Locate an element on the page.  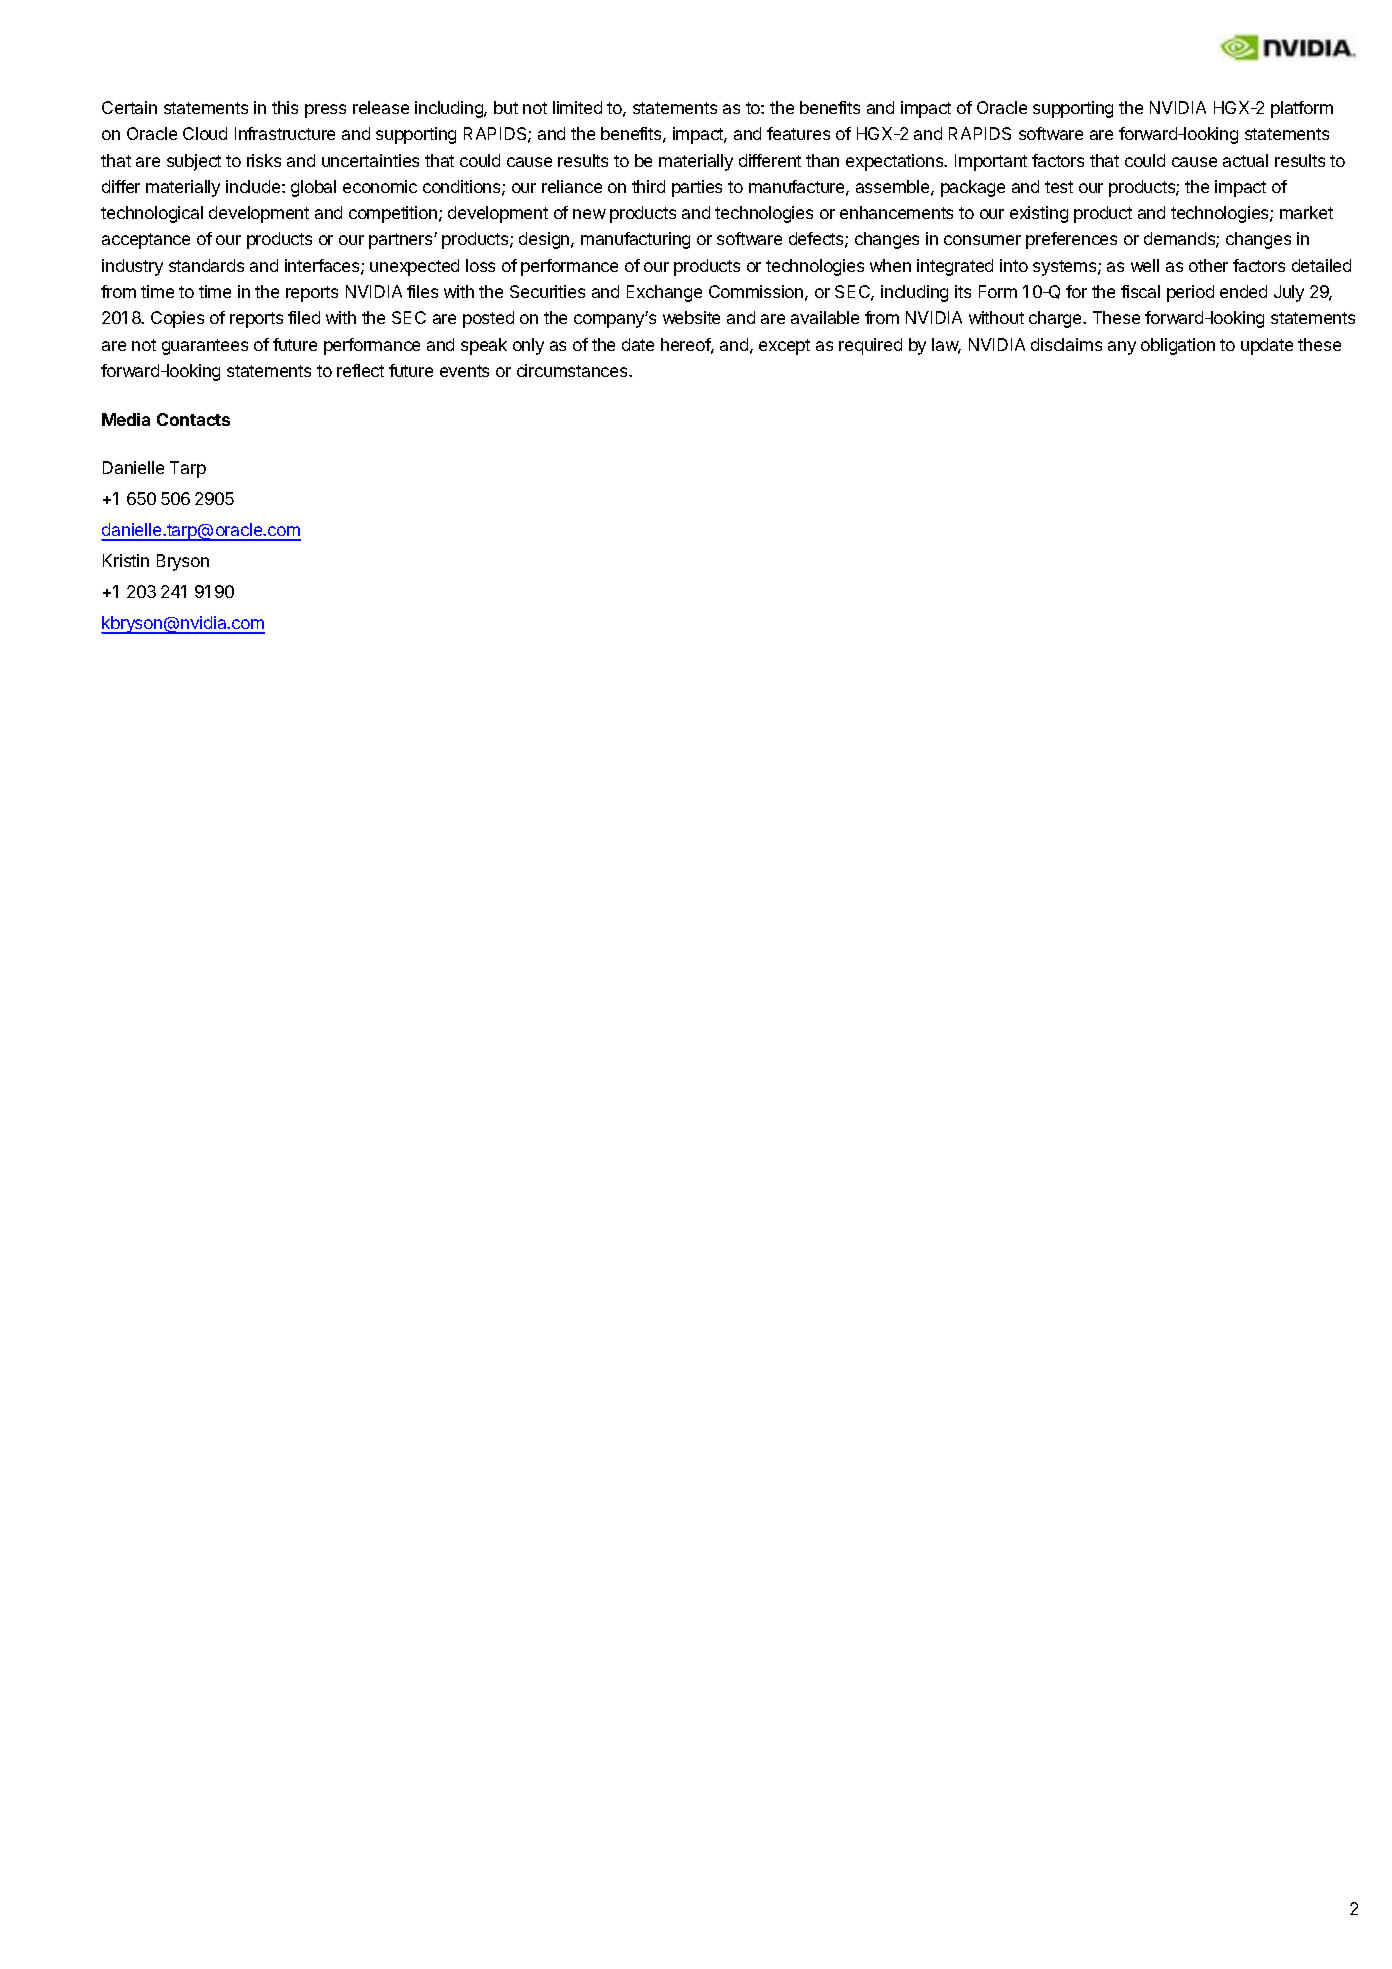
preferences is located at coordinates (1071, 240).
